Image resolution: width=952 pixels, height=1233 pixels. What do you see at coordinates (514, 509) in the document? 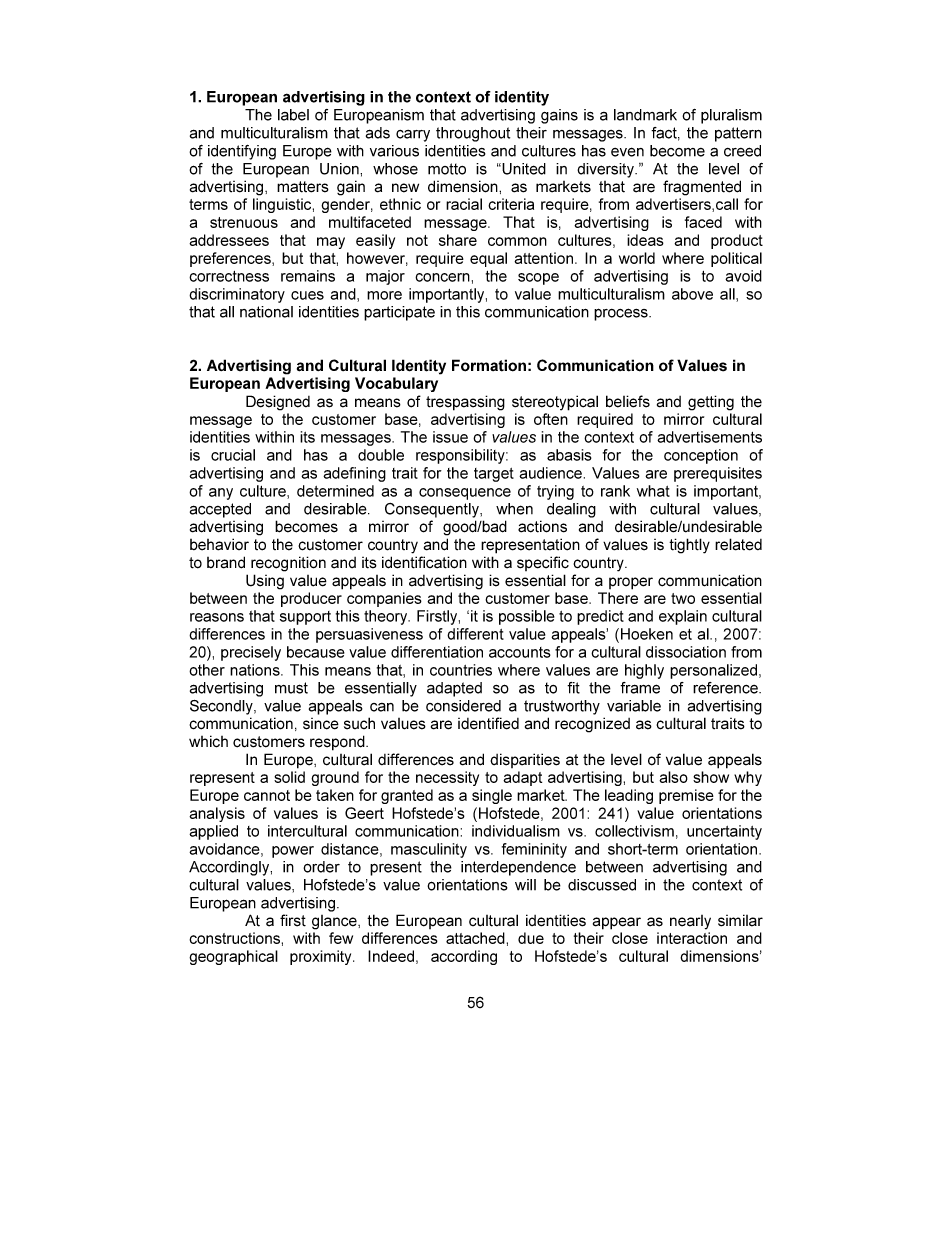
I see `when` at bounding box center [514, 509].
